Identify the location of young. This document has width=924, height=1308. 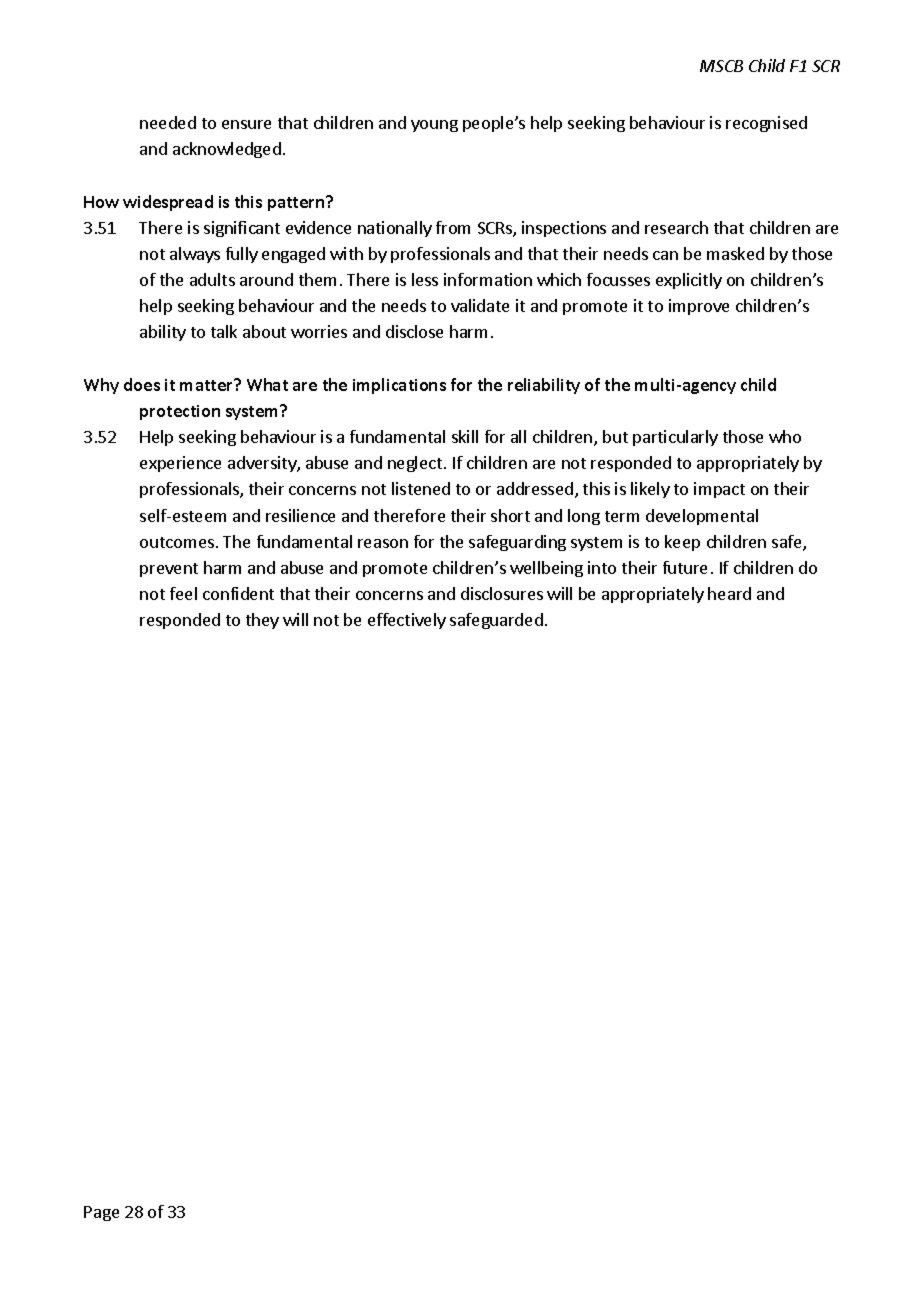
(434, 126).
